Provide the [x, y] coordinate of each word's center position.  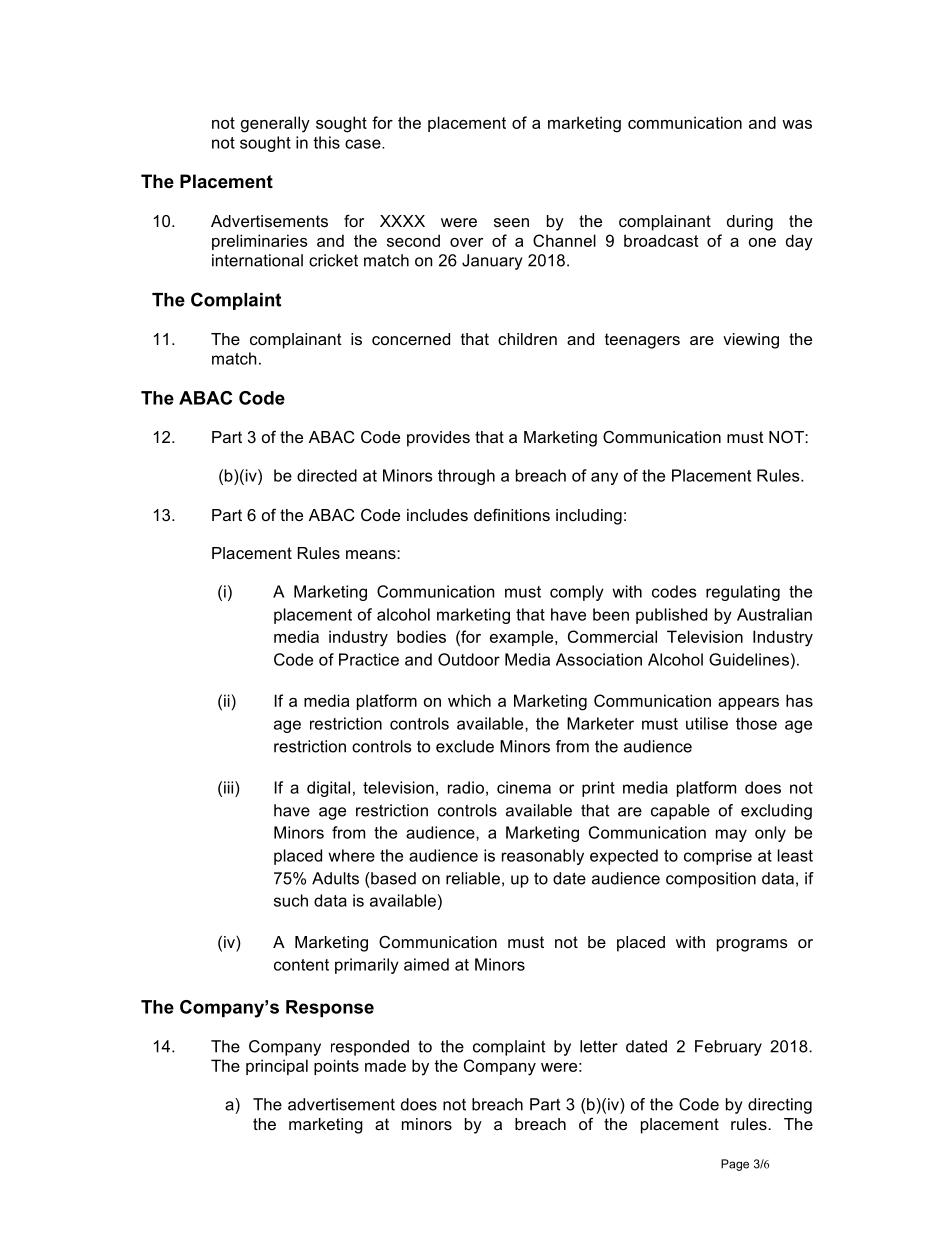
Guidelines [749, 659]
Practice [369, 659]
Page [735, 1165]
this [327, 142]
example [523, 638]
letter [599, 1046]
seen [511, 222]
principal [277, 1067]
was [797, 124]
